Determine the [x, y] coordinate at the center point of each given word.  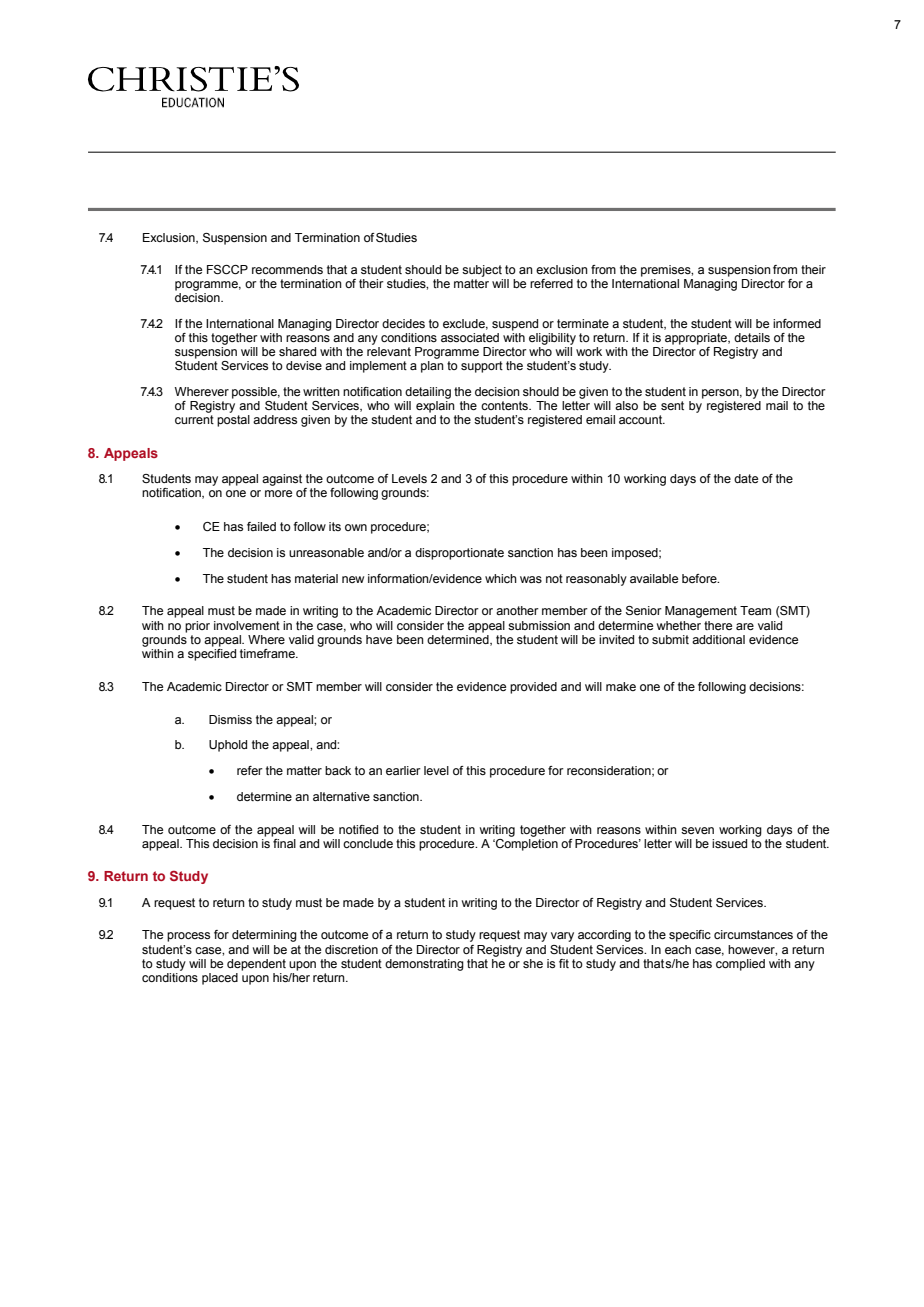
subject [482, 271]
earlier [403, 770]
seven [697, 830]
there [718, 625]
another [517, 610]
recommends [287, 269]
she [533, 963]
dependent [256, 965]
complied [740, 965]
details [752, 337]
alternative [341, 796]
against [282, 480]
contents [505, 405]
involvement [247, 625]
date [746, 478]
